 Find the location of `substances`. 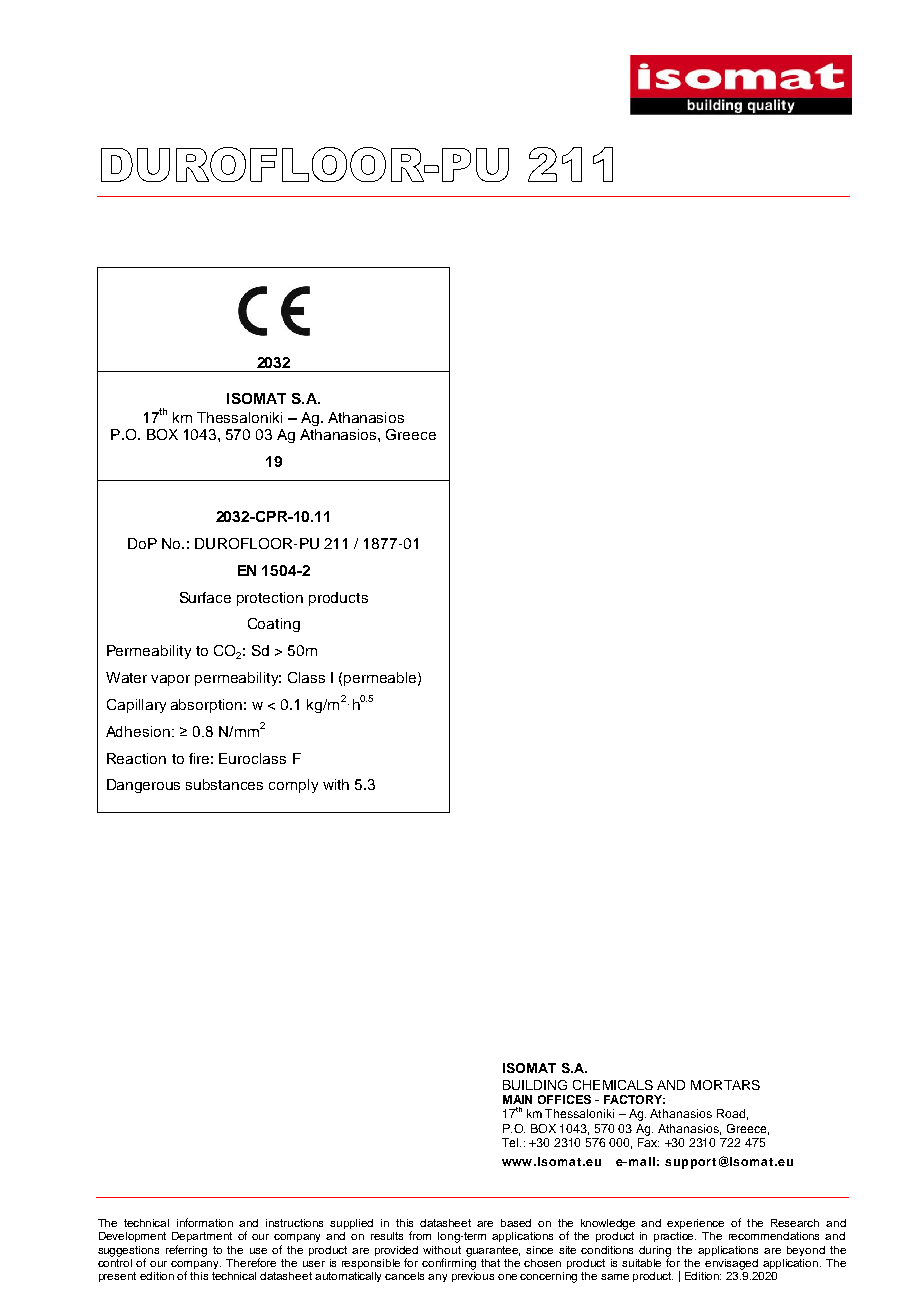

substances is located at coordinates (224, 784).
